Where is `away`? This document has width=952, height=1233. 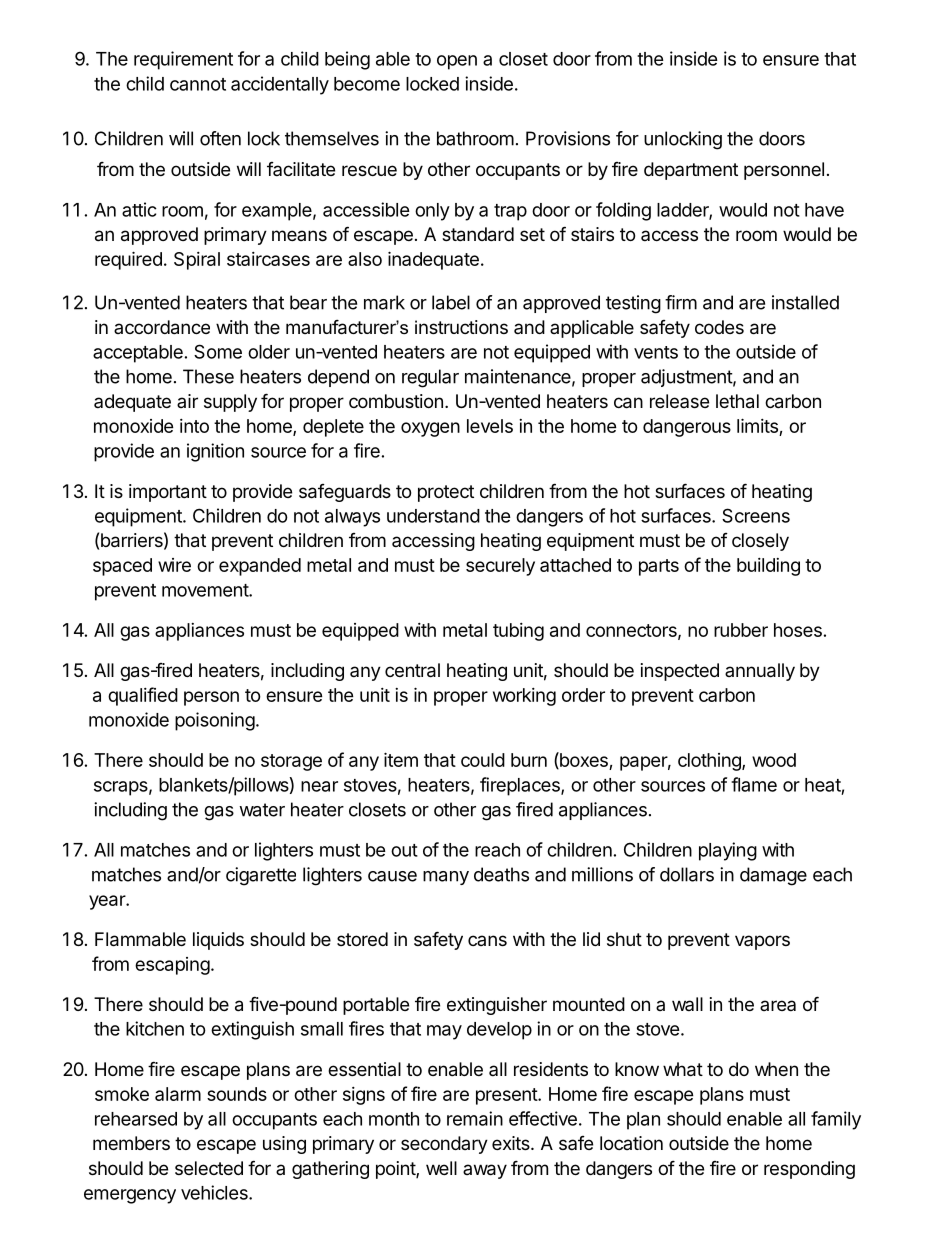
away is located at coordinates (485, 1171).
